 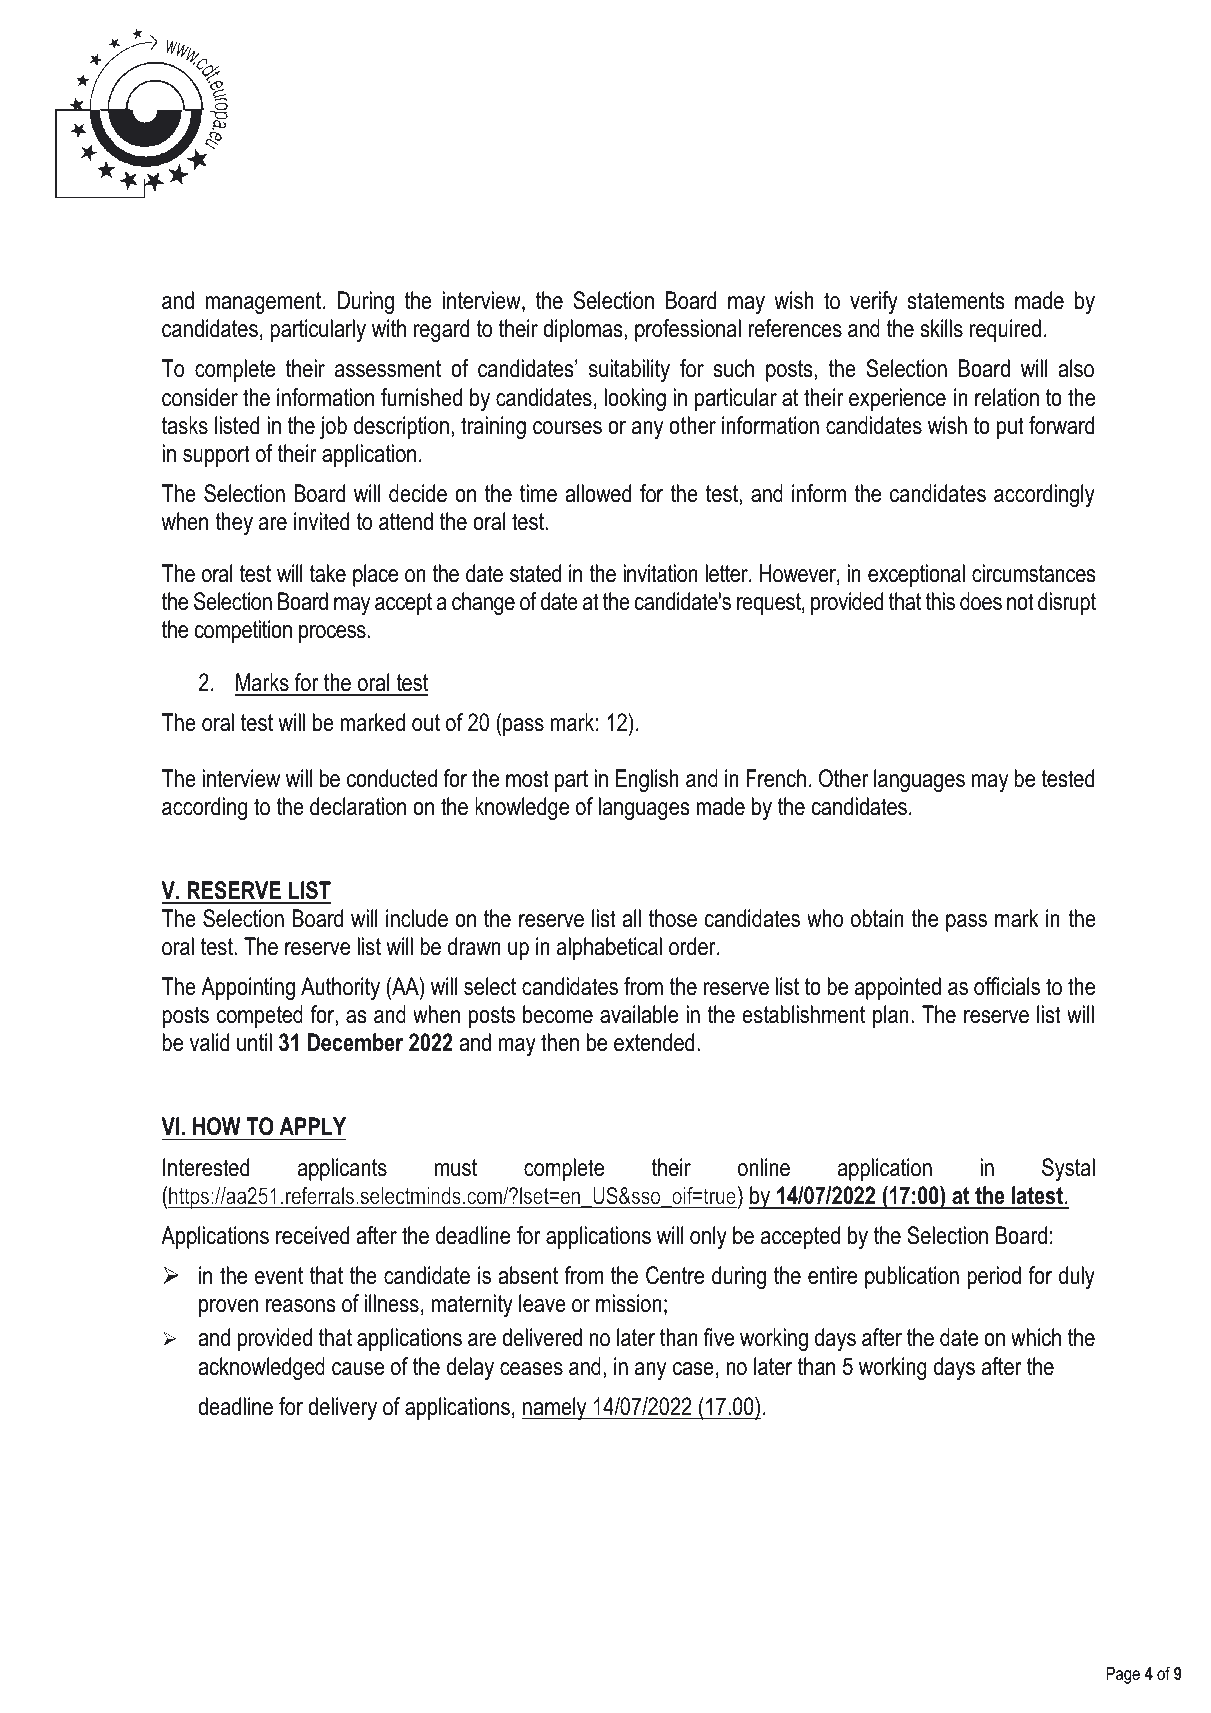 I want to click on professional, so click(x=688, y=330).
